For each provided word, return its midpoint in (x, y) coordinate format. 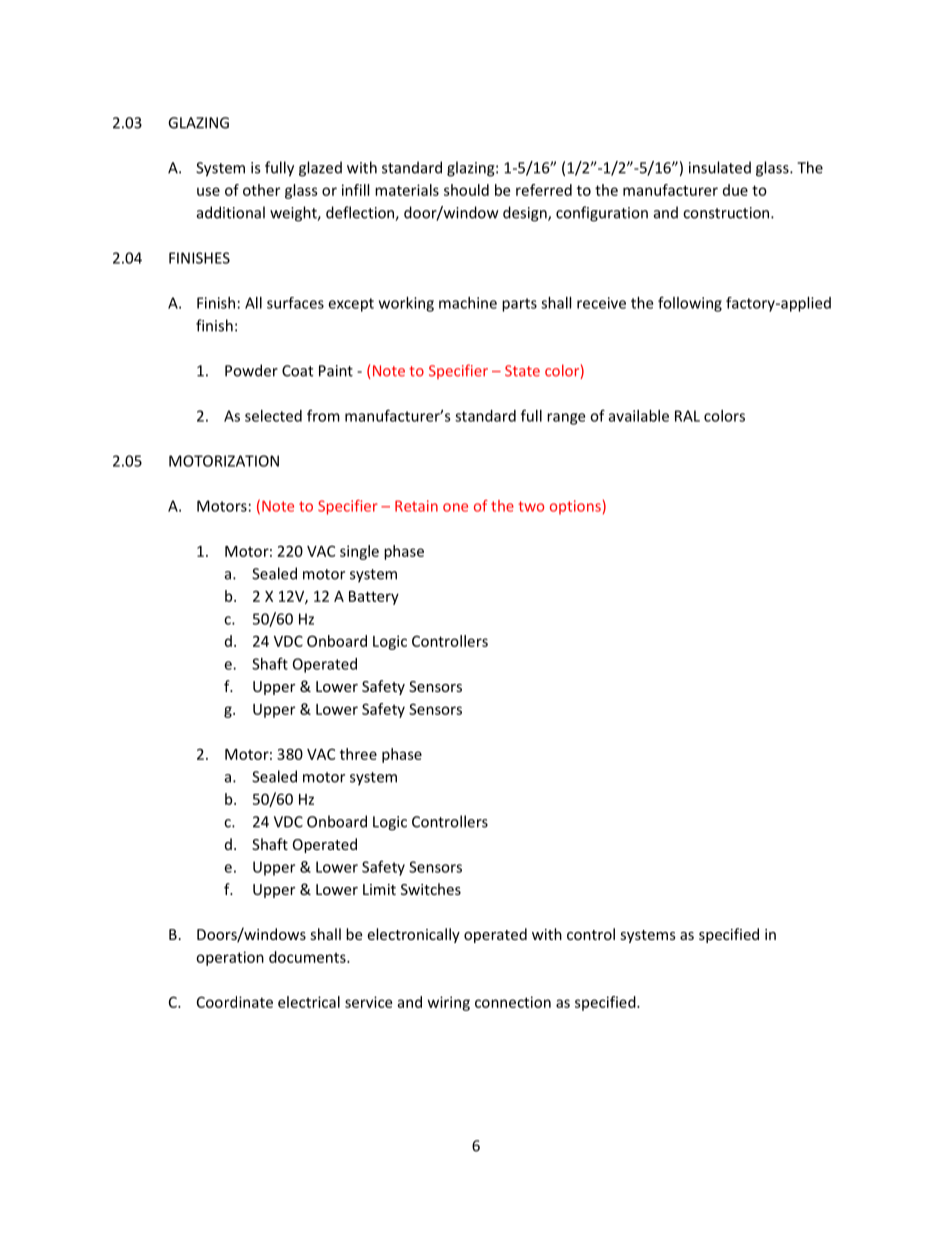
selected (273, 416)
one (455, 507)
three (358, 754)
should (466, 190)
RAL (687, 416)
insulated (720, 167)
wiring (449, 1003)
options (575, 507)
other (261, 190)
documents (308, 957)
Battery (374, 598)
